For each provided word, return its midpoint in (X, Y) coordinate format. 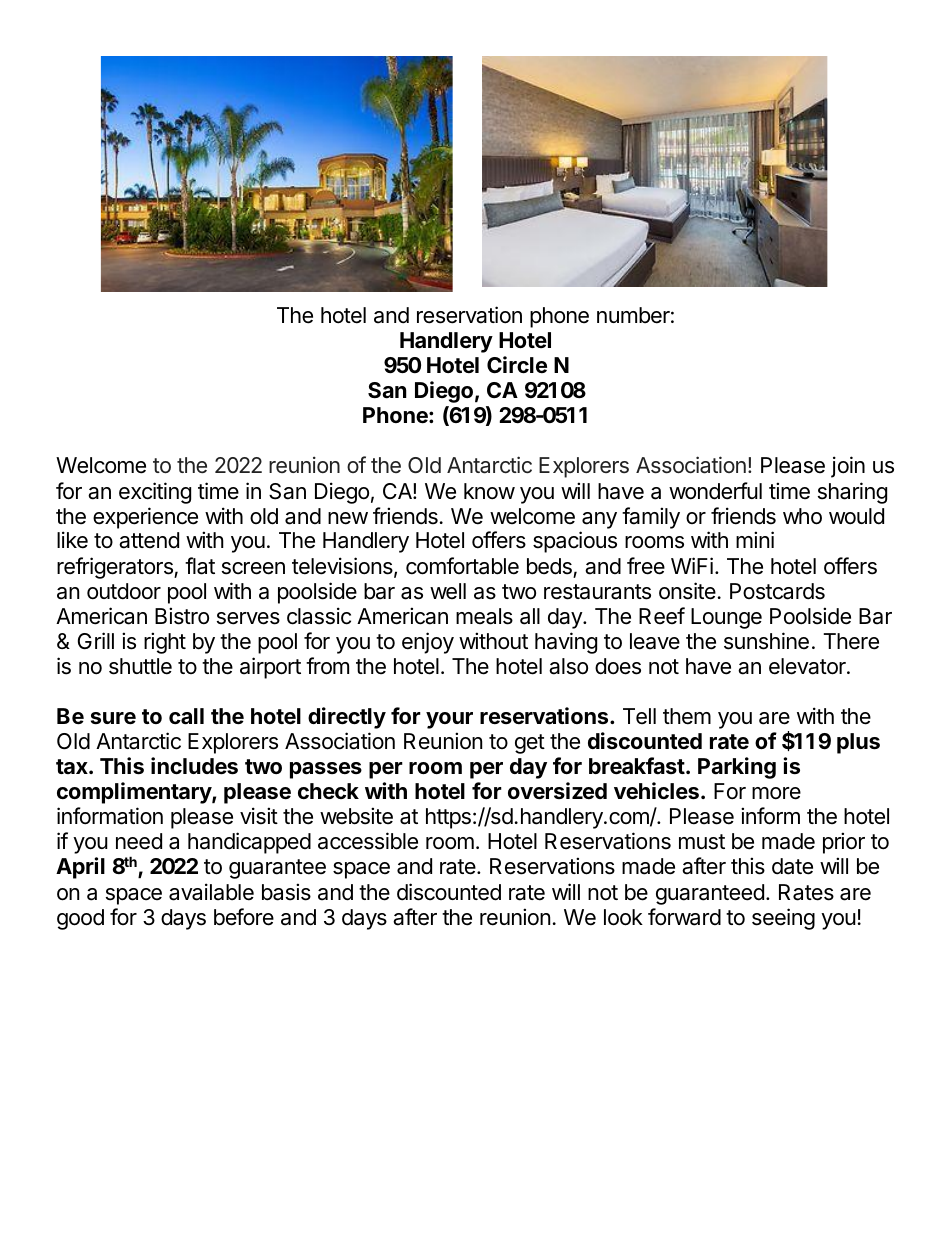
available (211, 892)
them (687, 716)
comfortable (462, 566)
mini (755, 539)
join (848, 467)
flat (200, 566)
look (623, 917)
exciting (155, 493)
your (449, 720)
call (186, 716)
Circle (517, 365)
